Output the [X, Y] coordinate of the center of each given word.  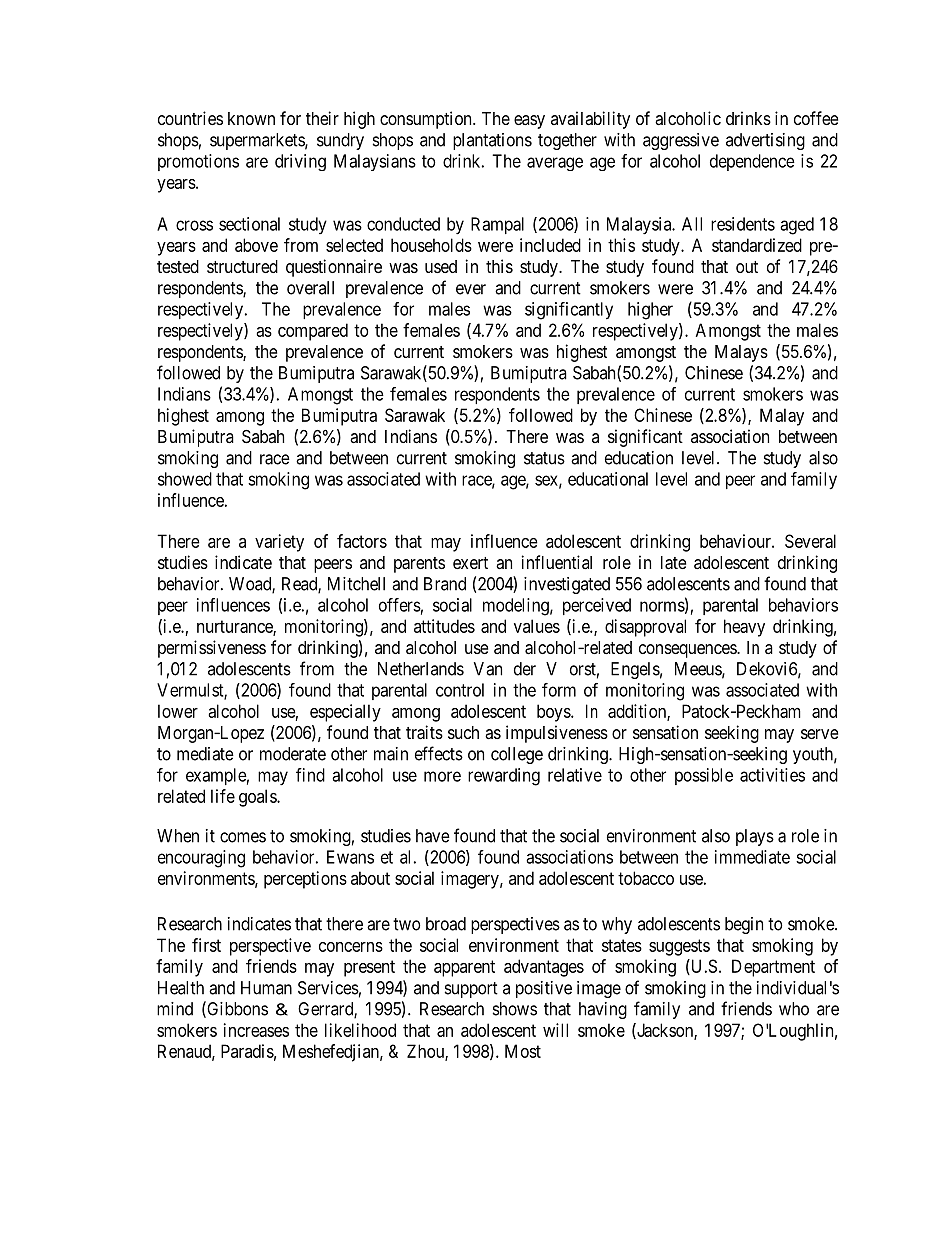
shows [515, 1009]
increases [256, 1030]
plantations [492, 141]
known [251, 118]
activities [772, 775]
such [463, 732]
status [544, 458]
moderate [293, 754]
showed [185, 479]
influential [557, 562]
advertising [765, 141]
